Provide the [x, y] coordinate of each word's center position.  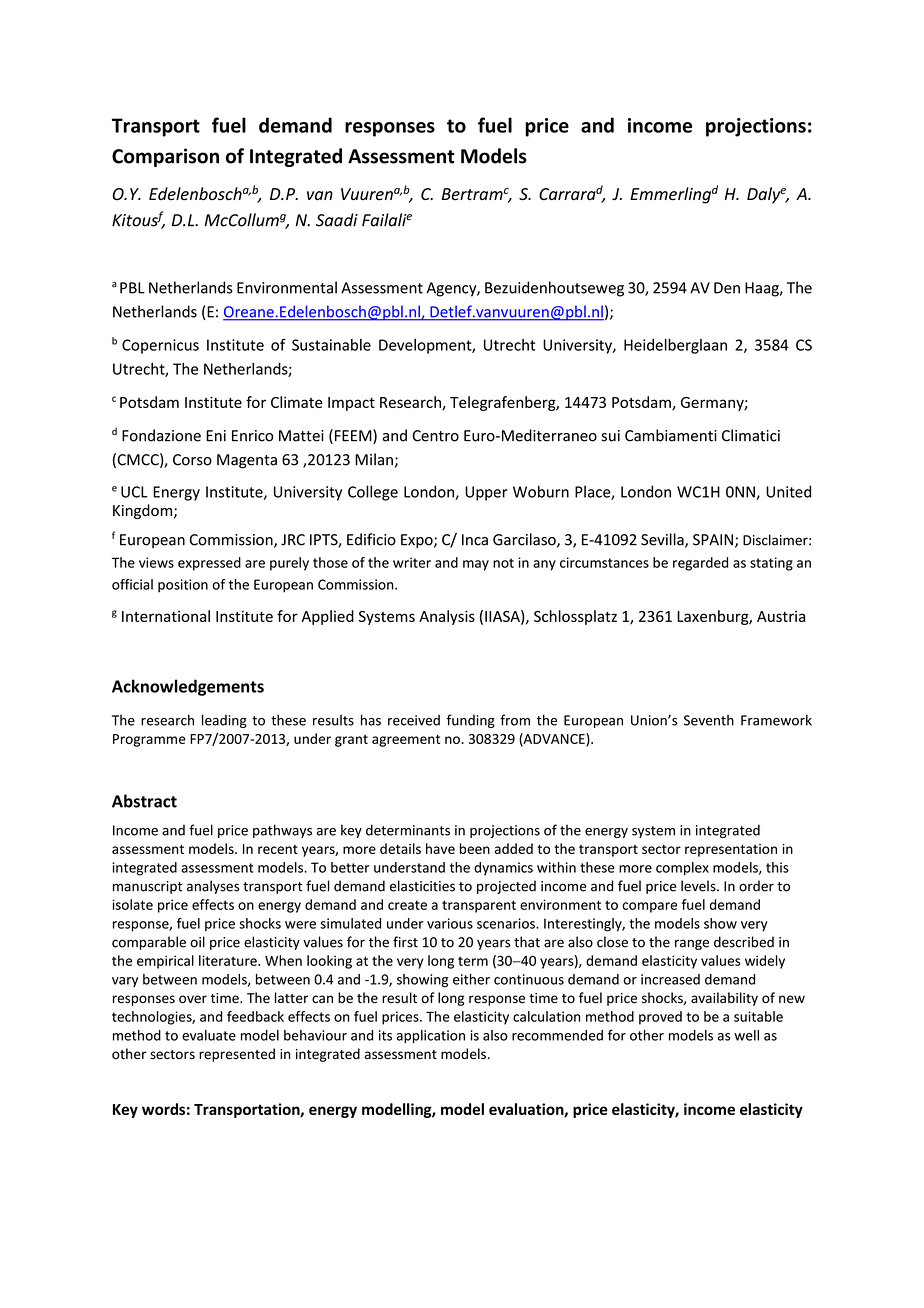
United [788, 491]
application [430, 1036]
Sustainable [331, 345]
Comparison [165, 157]
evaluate [209, 1035]
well [746, 1035]
